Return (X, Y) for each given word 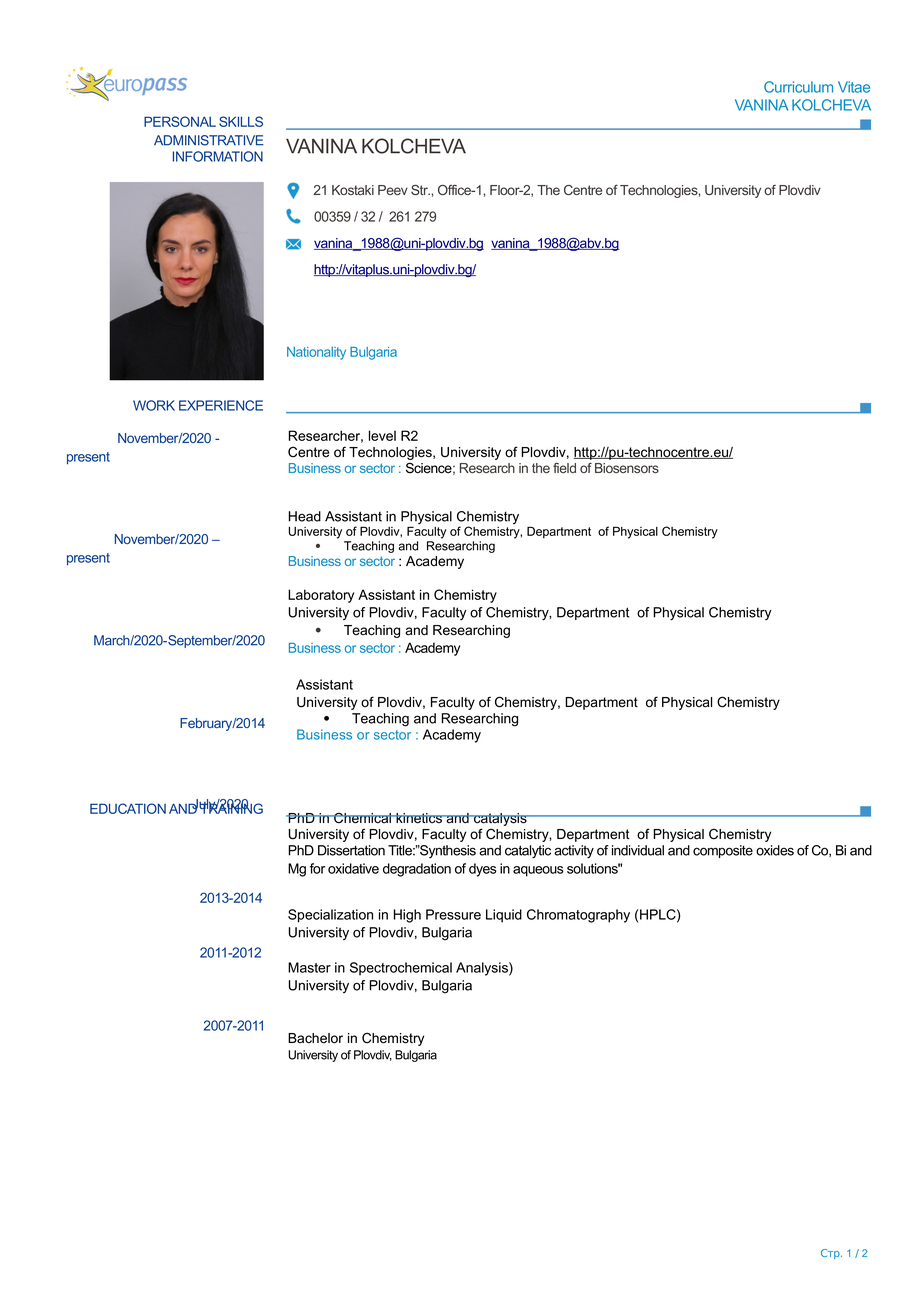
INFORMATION (218, 156)
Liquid (504, 916)
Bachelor (315, 1038)
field (564, 468)
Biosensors (627, 468)
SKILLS (241, 121)
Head (305, 516)
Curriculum (798, 87)
